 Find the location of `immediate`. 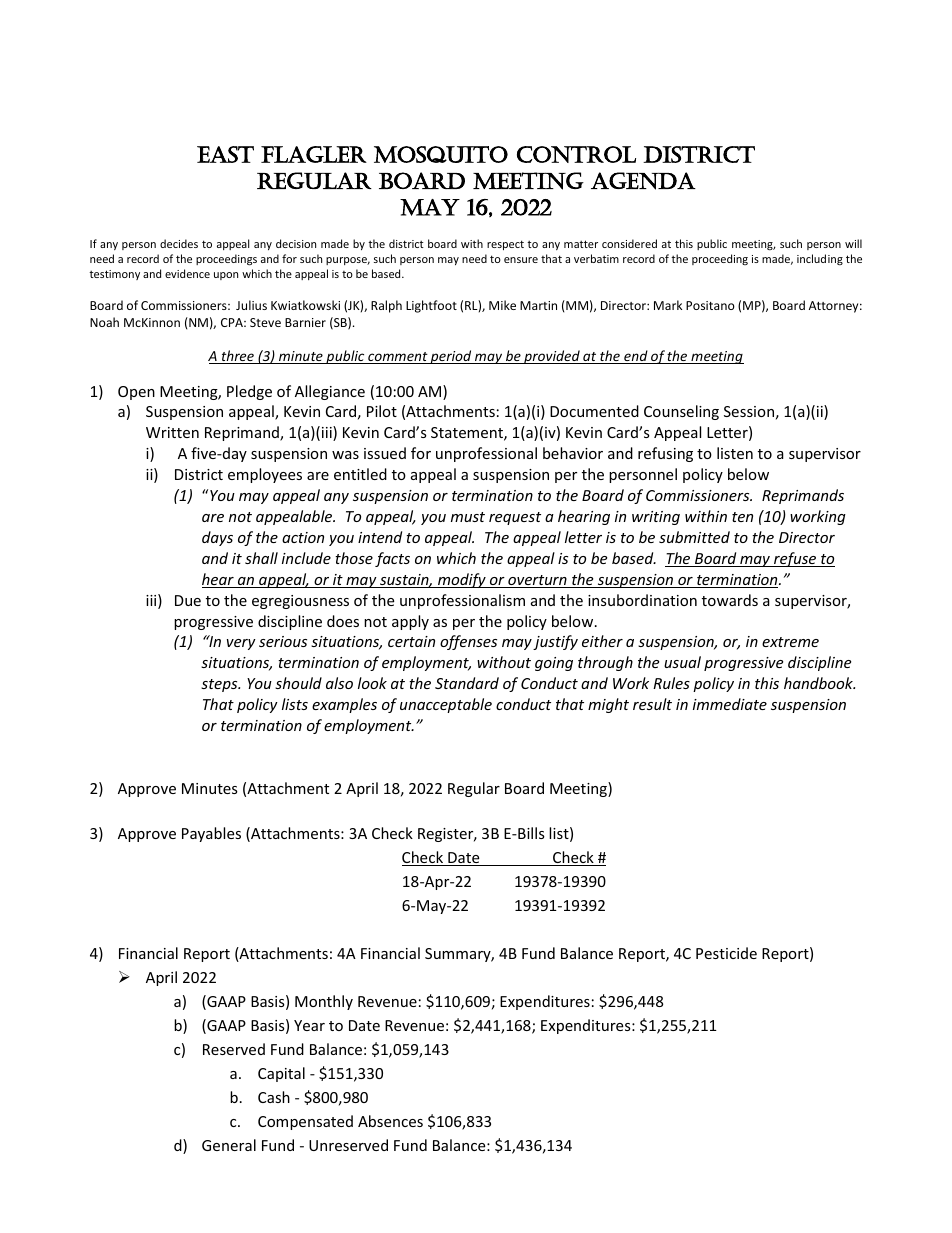

immediate is located at coordinates (730, 704).
